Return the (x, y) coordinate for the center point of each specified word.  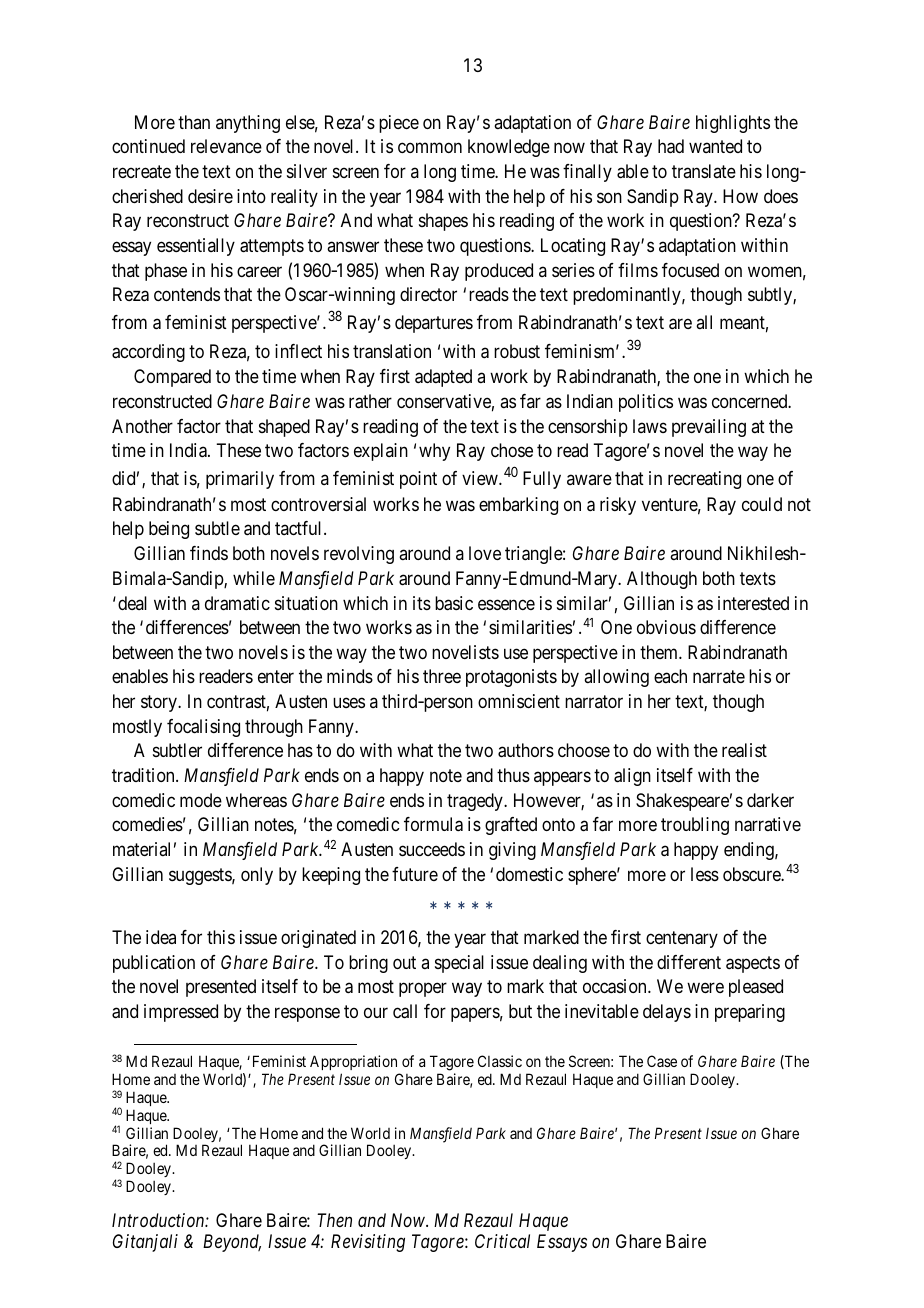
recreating (704, 480)
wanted (715, 146)
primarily (240, 480)
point (418, 480)
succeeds (432, 849)
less (705, 874)
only (257, 876)
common (430, 148)
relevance (226, 146)
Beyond (232, 1243)
